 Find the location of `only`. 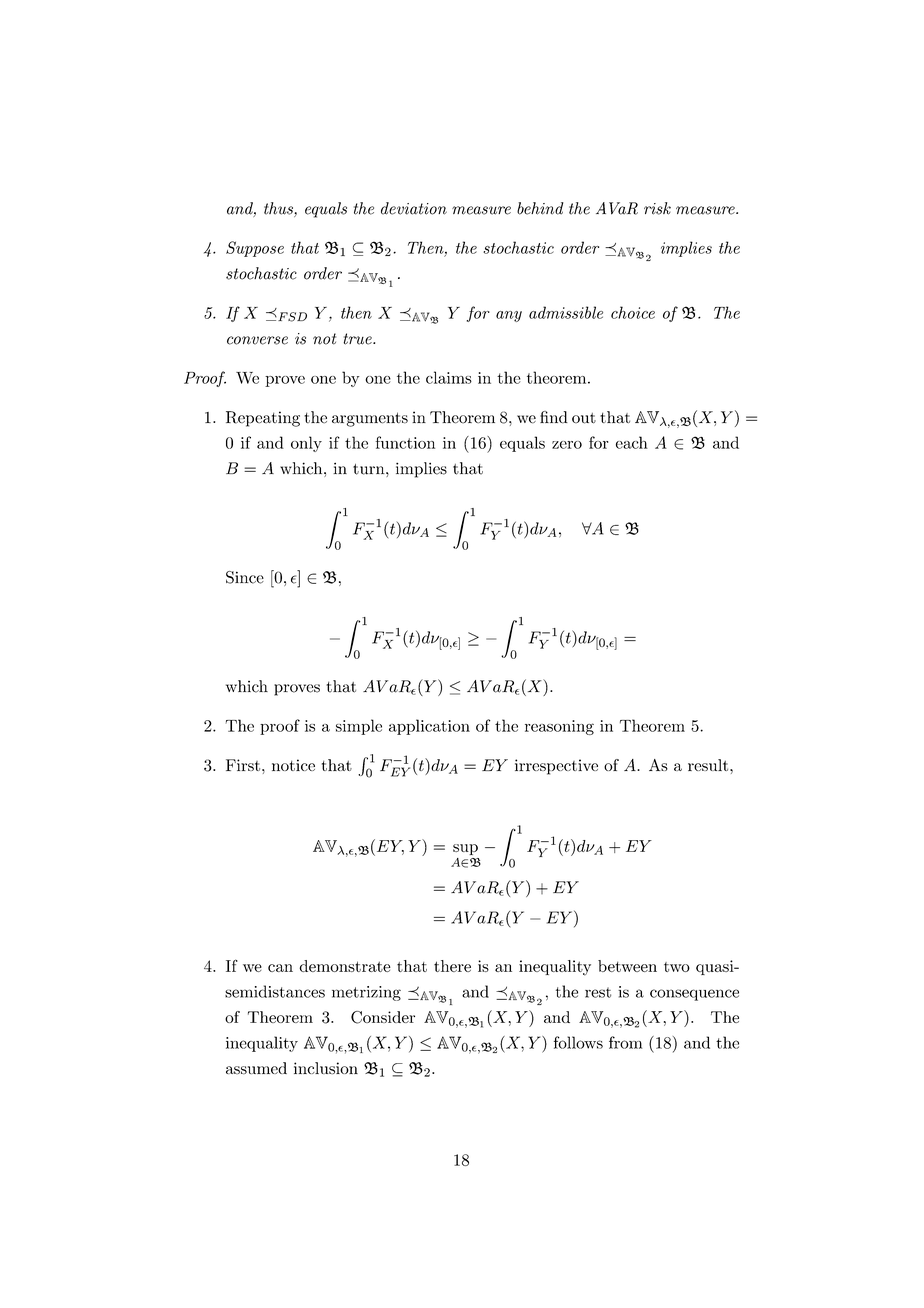

only is located at coordinates (306, 444).
